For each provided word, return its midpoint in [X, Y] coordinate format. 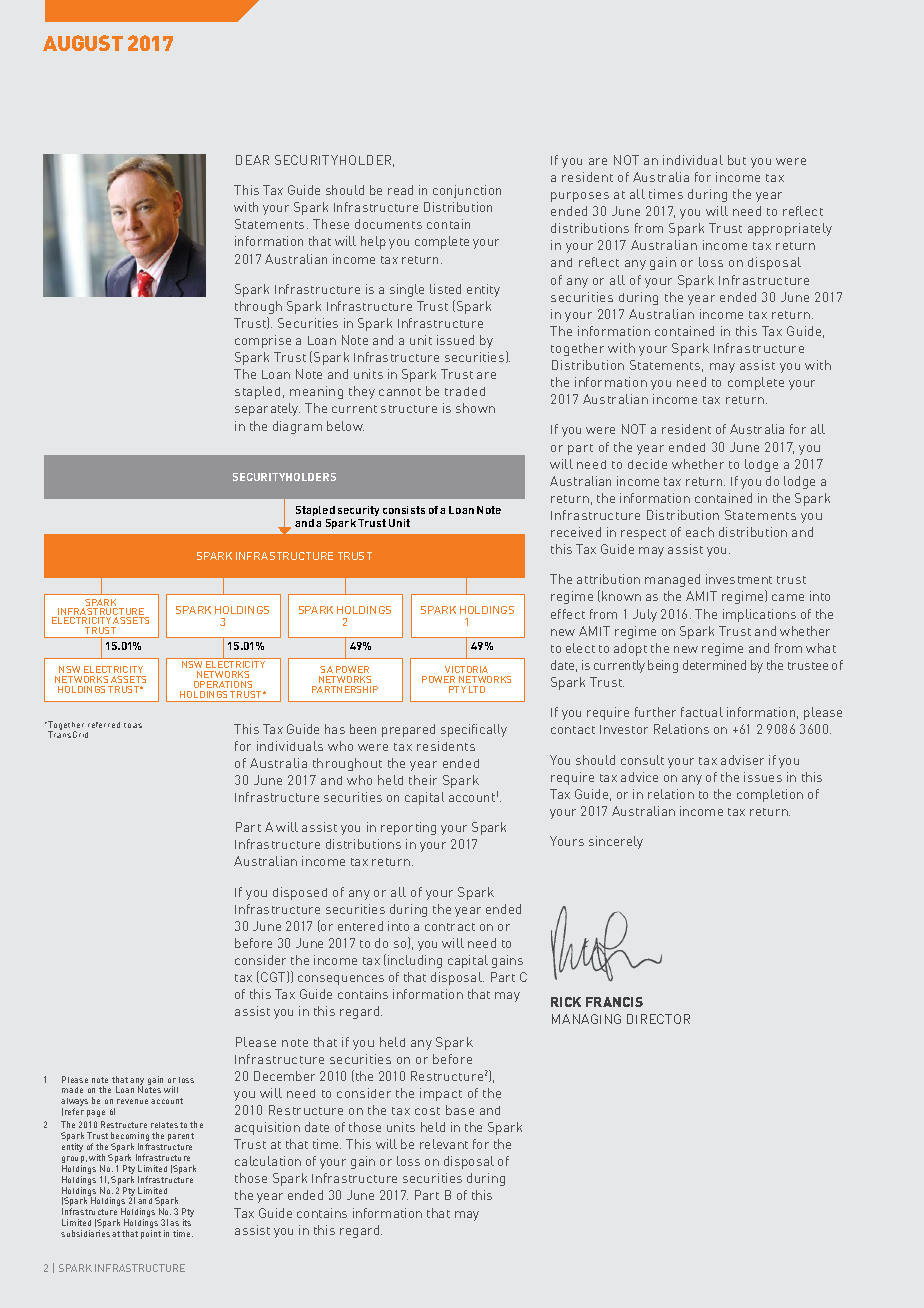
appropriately [790, 229]
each [700, 532]
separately [267, 409]
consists [404, 510]
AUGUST [83, 43]
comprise [263, 341]
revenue [132, 1101]
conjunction [467, 191]
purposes [580, 197]
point [151, 1234]
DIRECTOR [658, 1019]
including [415, 961]
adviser [742, 760]
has [335, 729]
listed [445, 289]
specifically [474, 730]
